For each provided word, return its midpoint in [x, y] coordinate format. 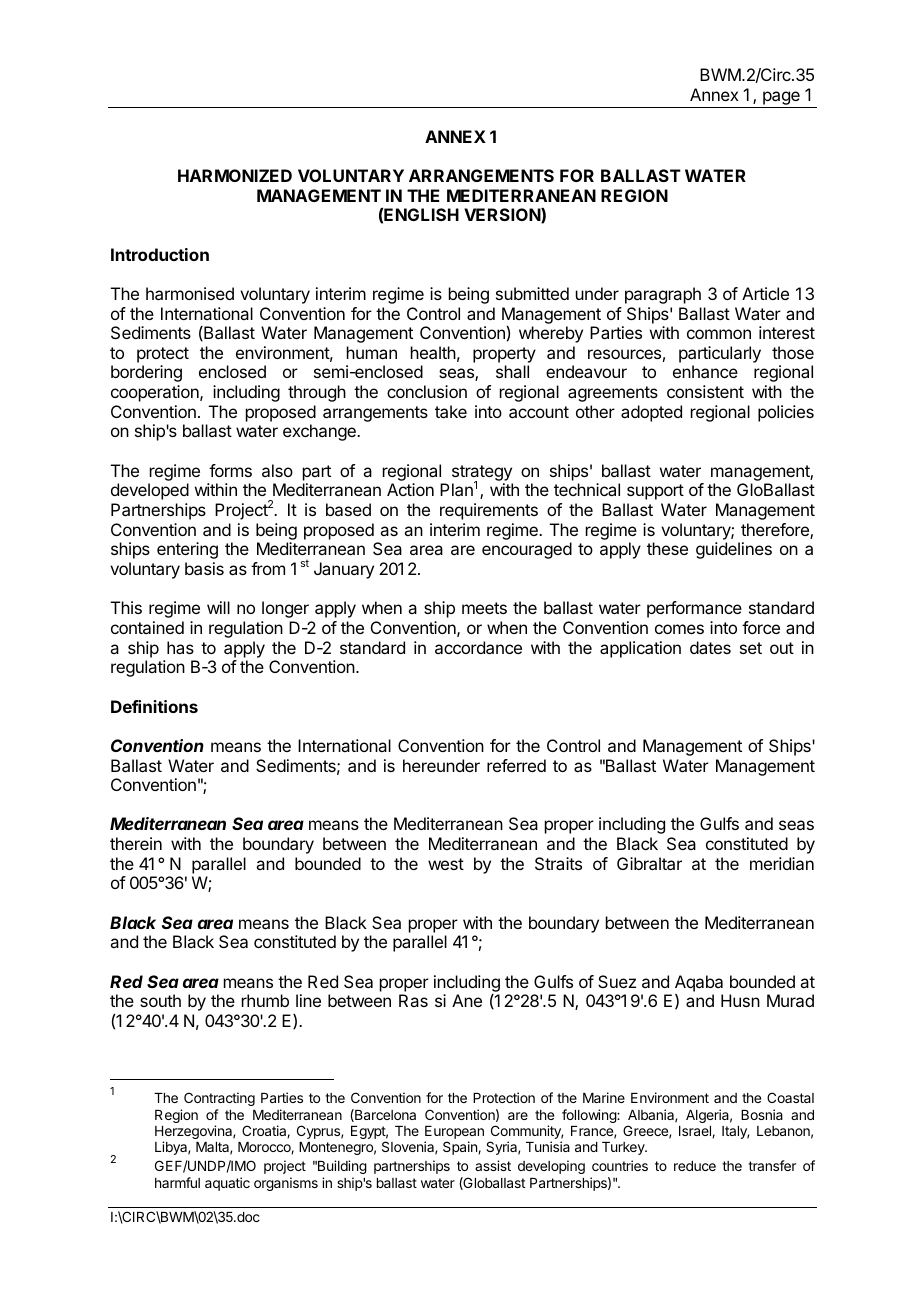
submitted [532, 293]
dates [710, 647]
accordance [478, 647]
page [781, 99]
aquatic [227, 1184]
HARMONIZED [235, 175]
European [454, 1134]
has [180, 647]
